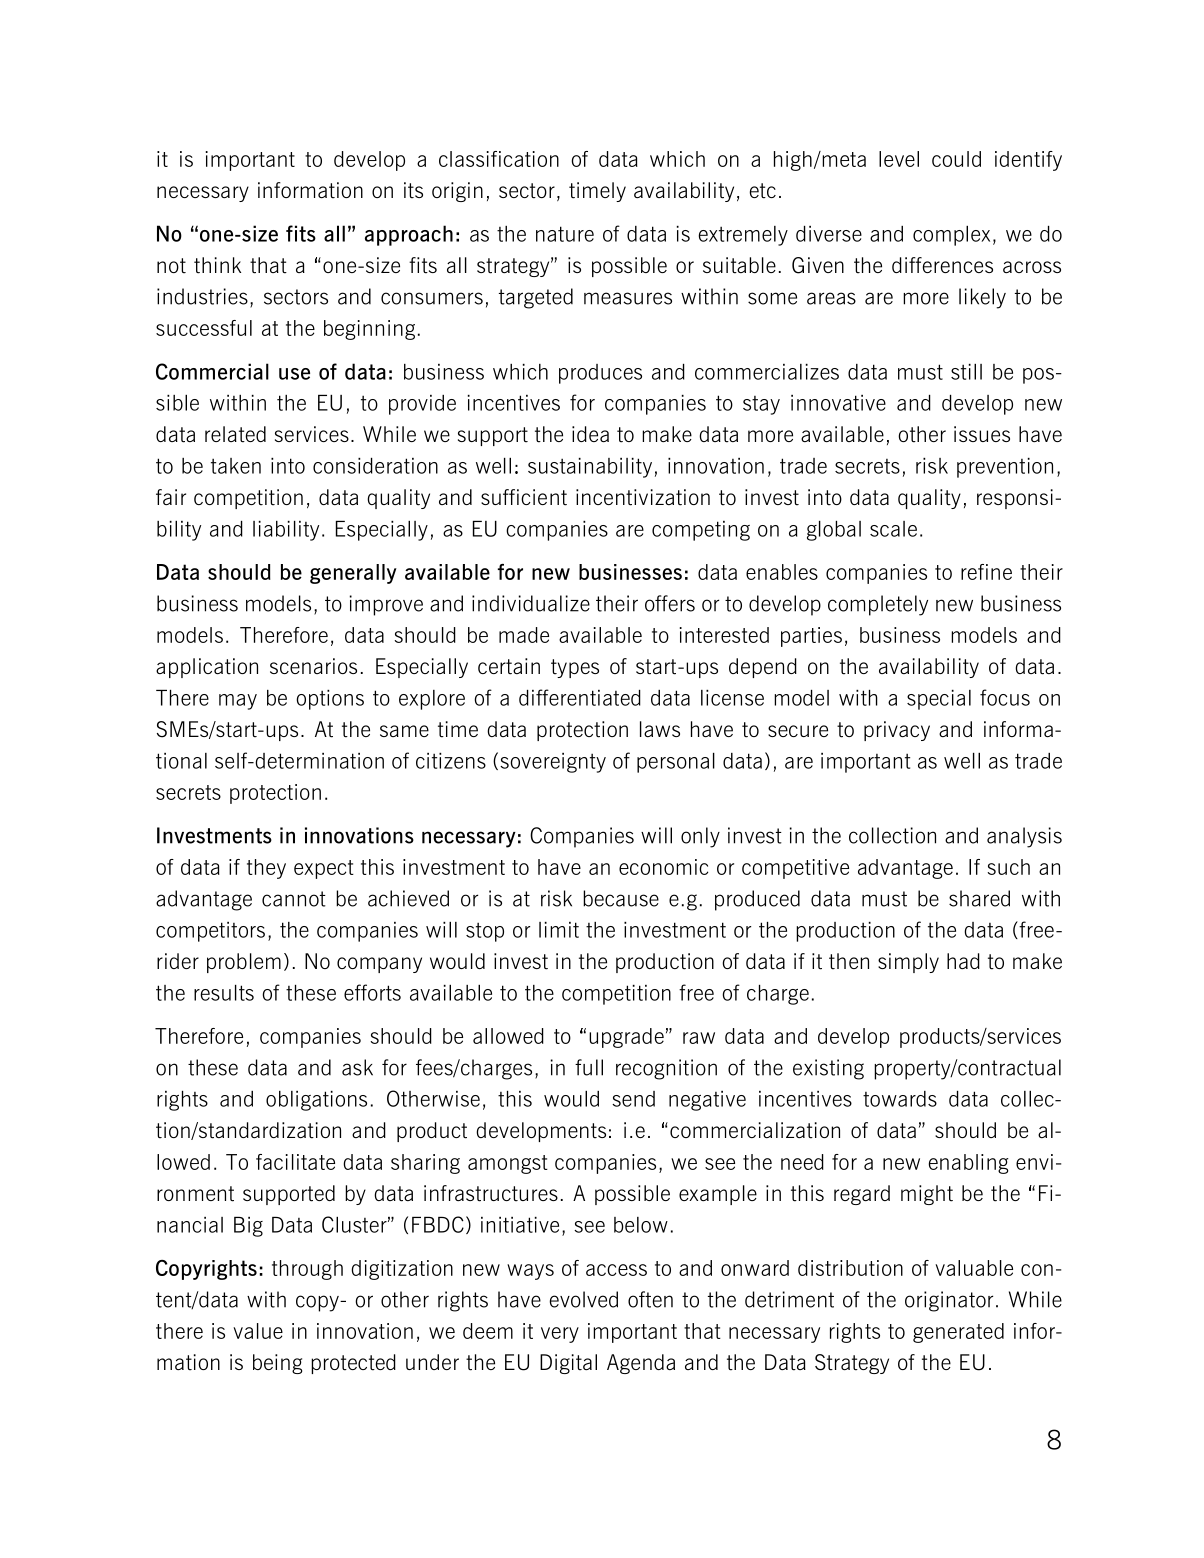 This document has width=1204, height=1558. Describe the element at coordinates (217, 265) in the document. I see `think` at that location.
